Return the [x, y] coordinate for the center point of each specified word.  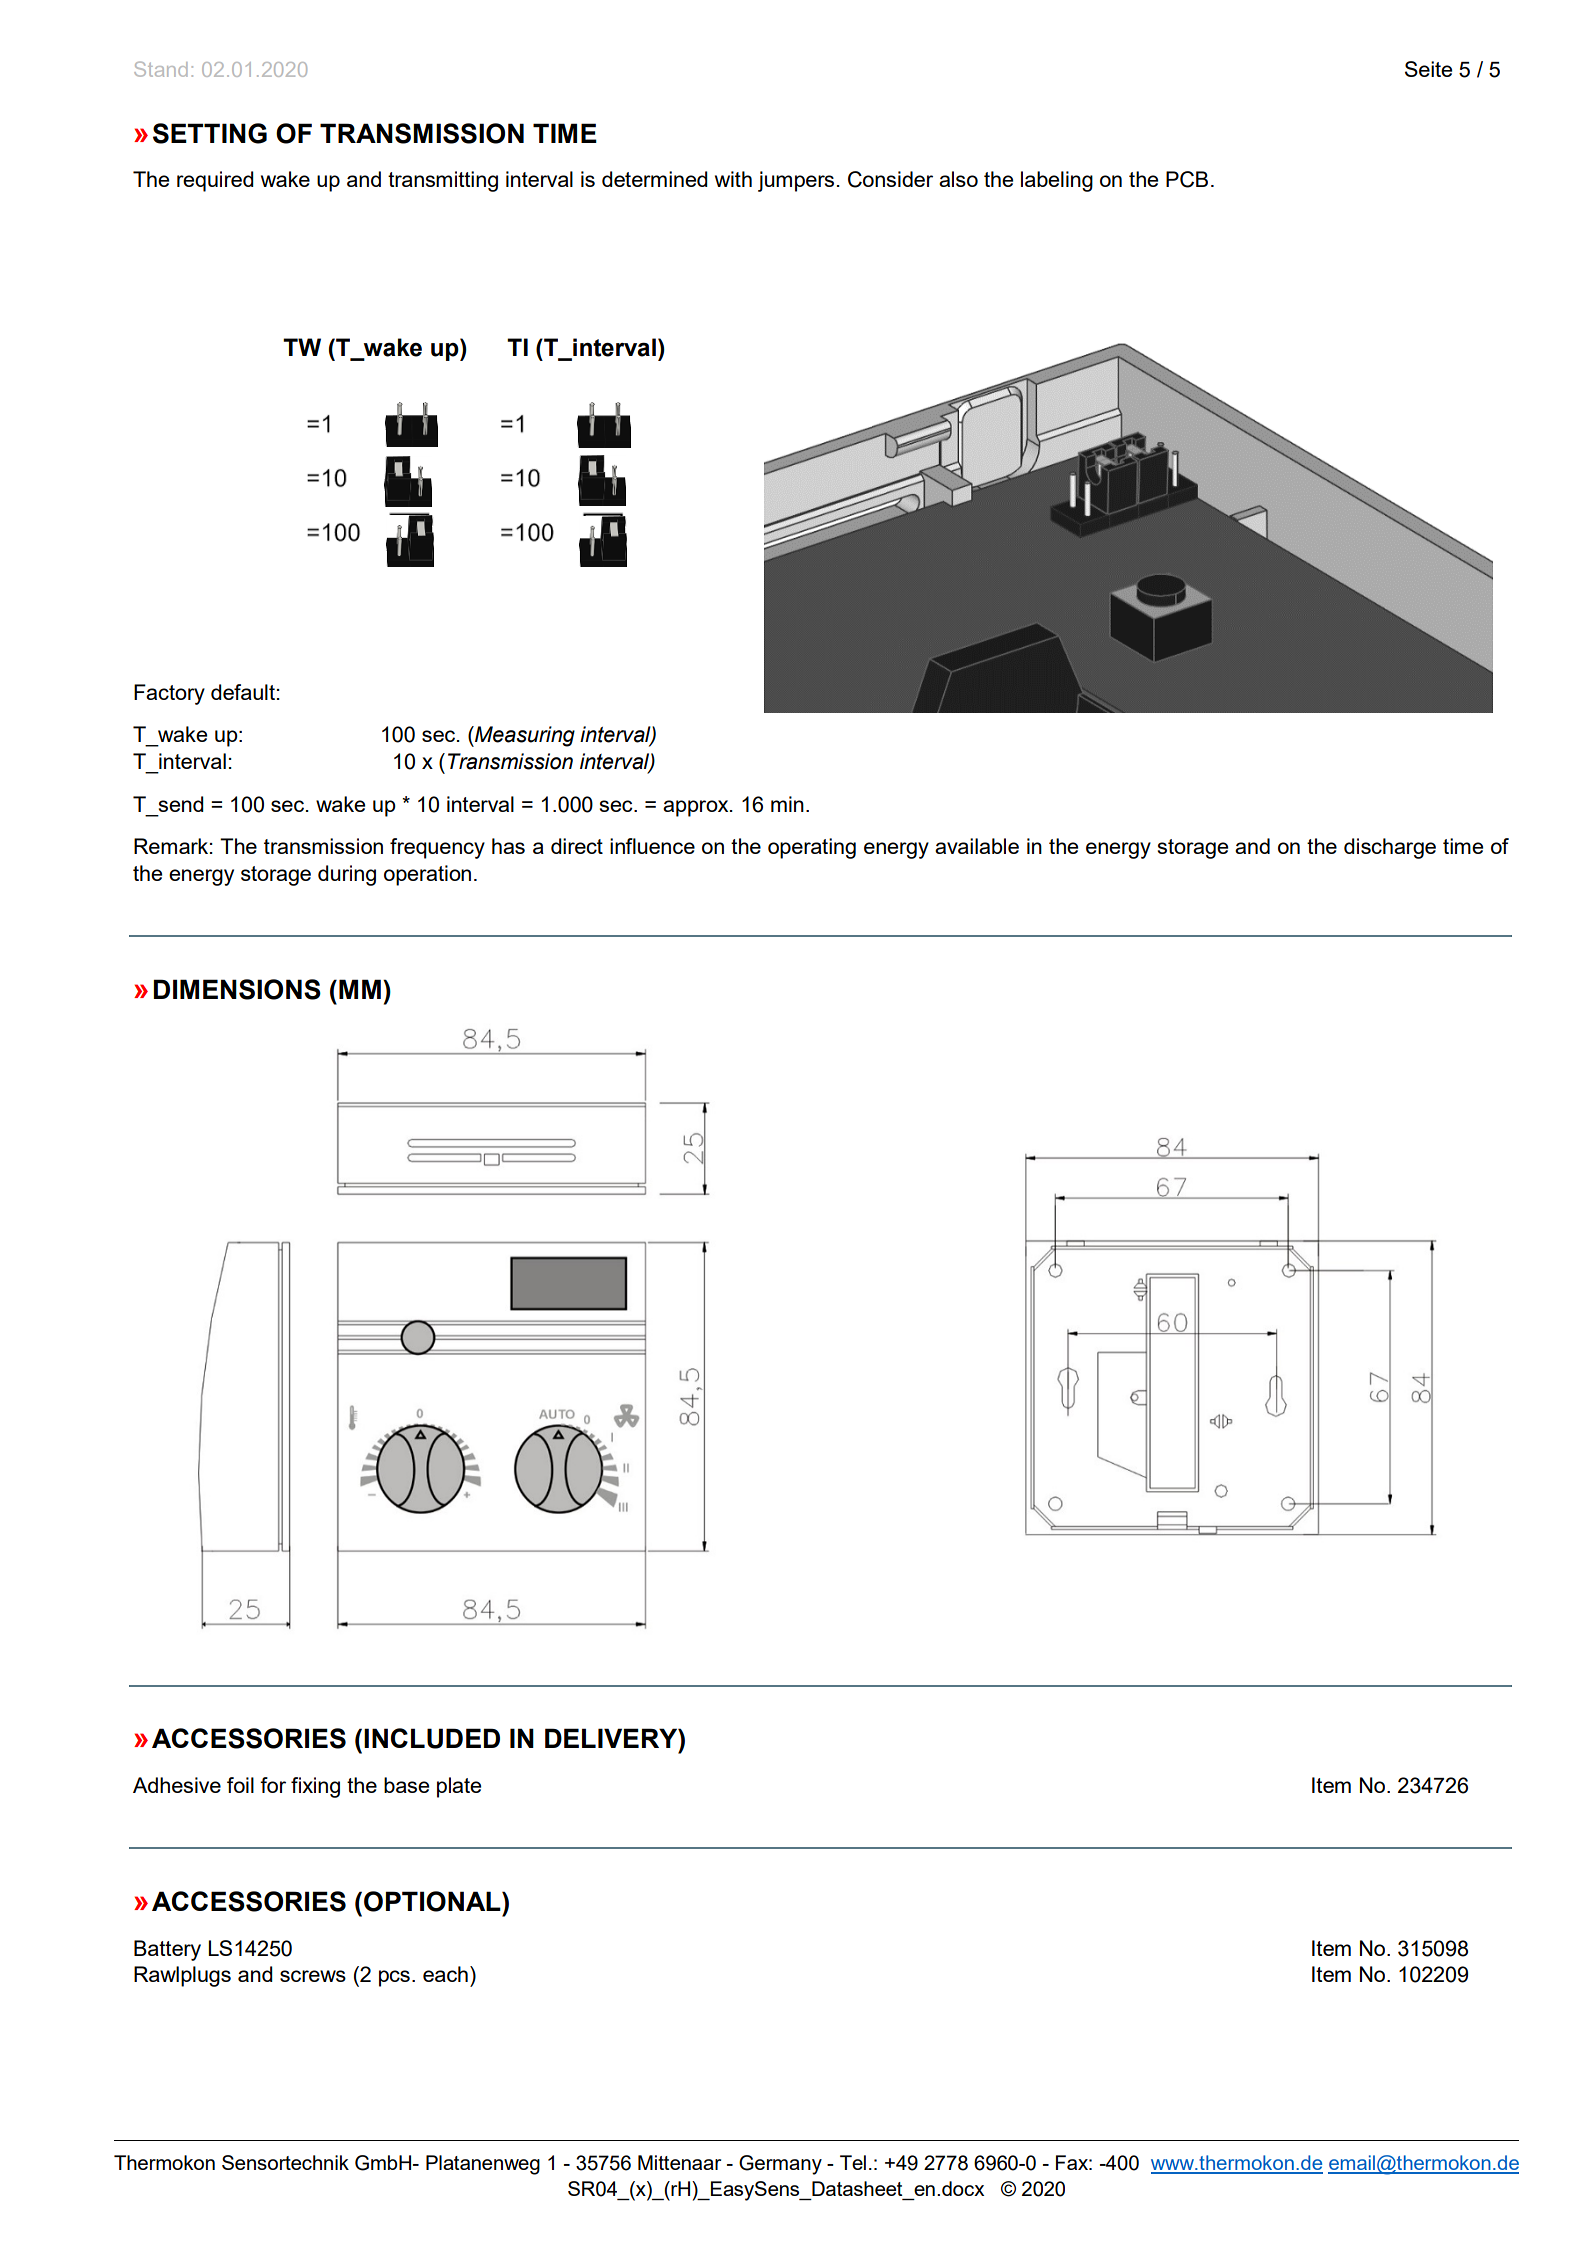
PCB [1187, 179]
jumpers [796, 181]
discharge [1390, 848]
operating [812, 848]
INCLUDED [432, 1738]
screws [313, 1976]
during [347, 875]
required [215, 181]
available [977, 846]
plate [459, 1787]
